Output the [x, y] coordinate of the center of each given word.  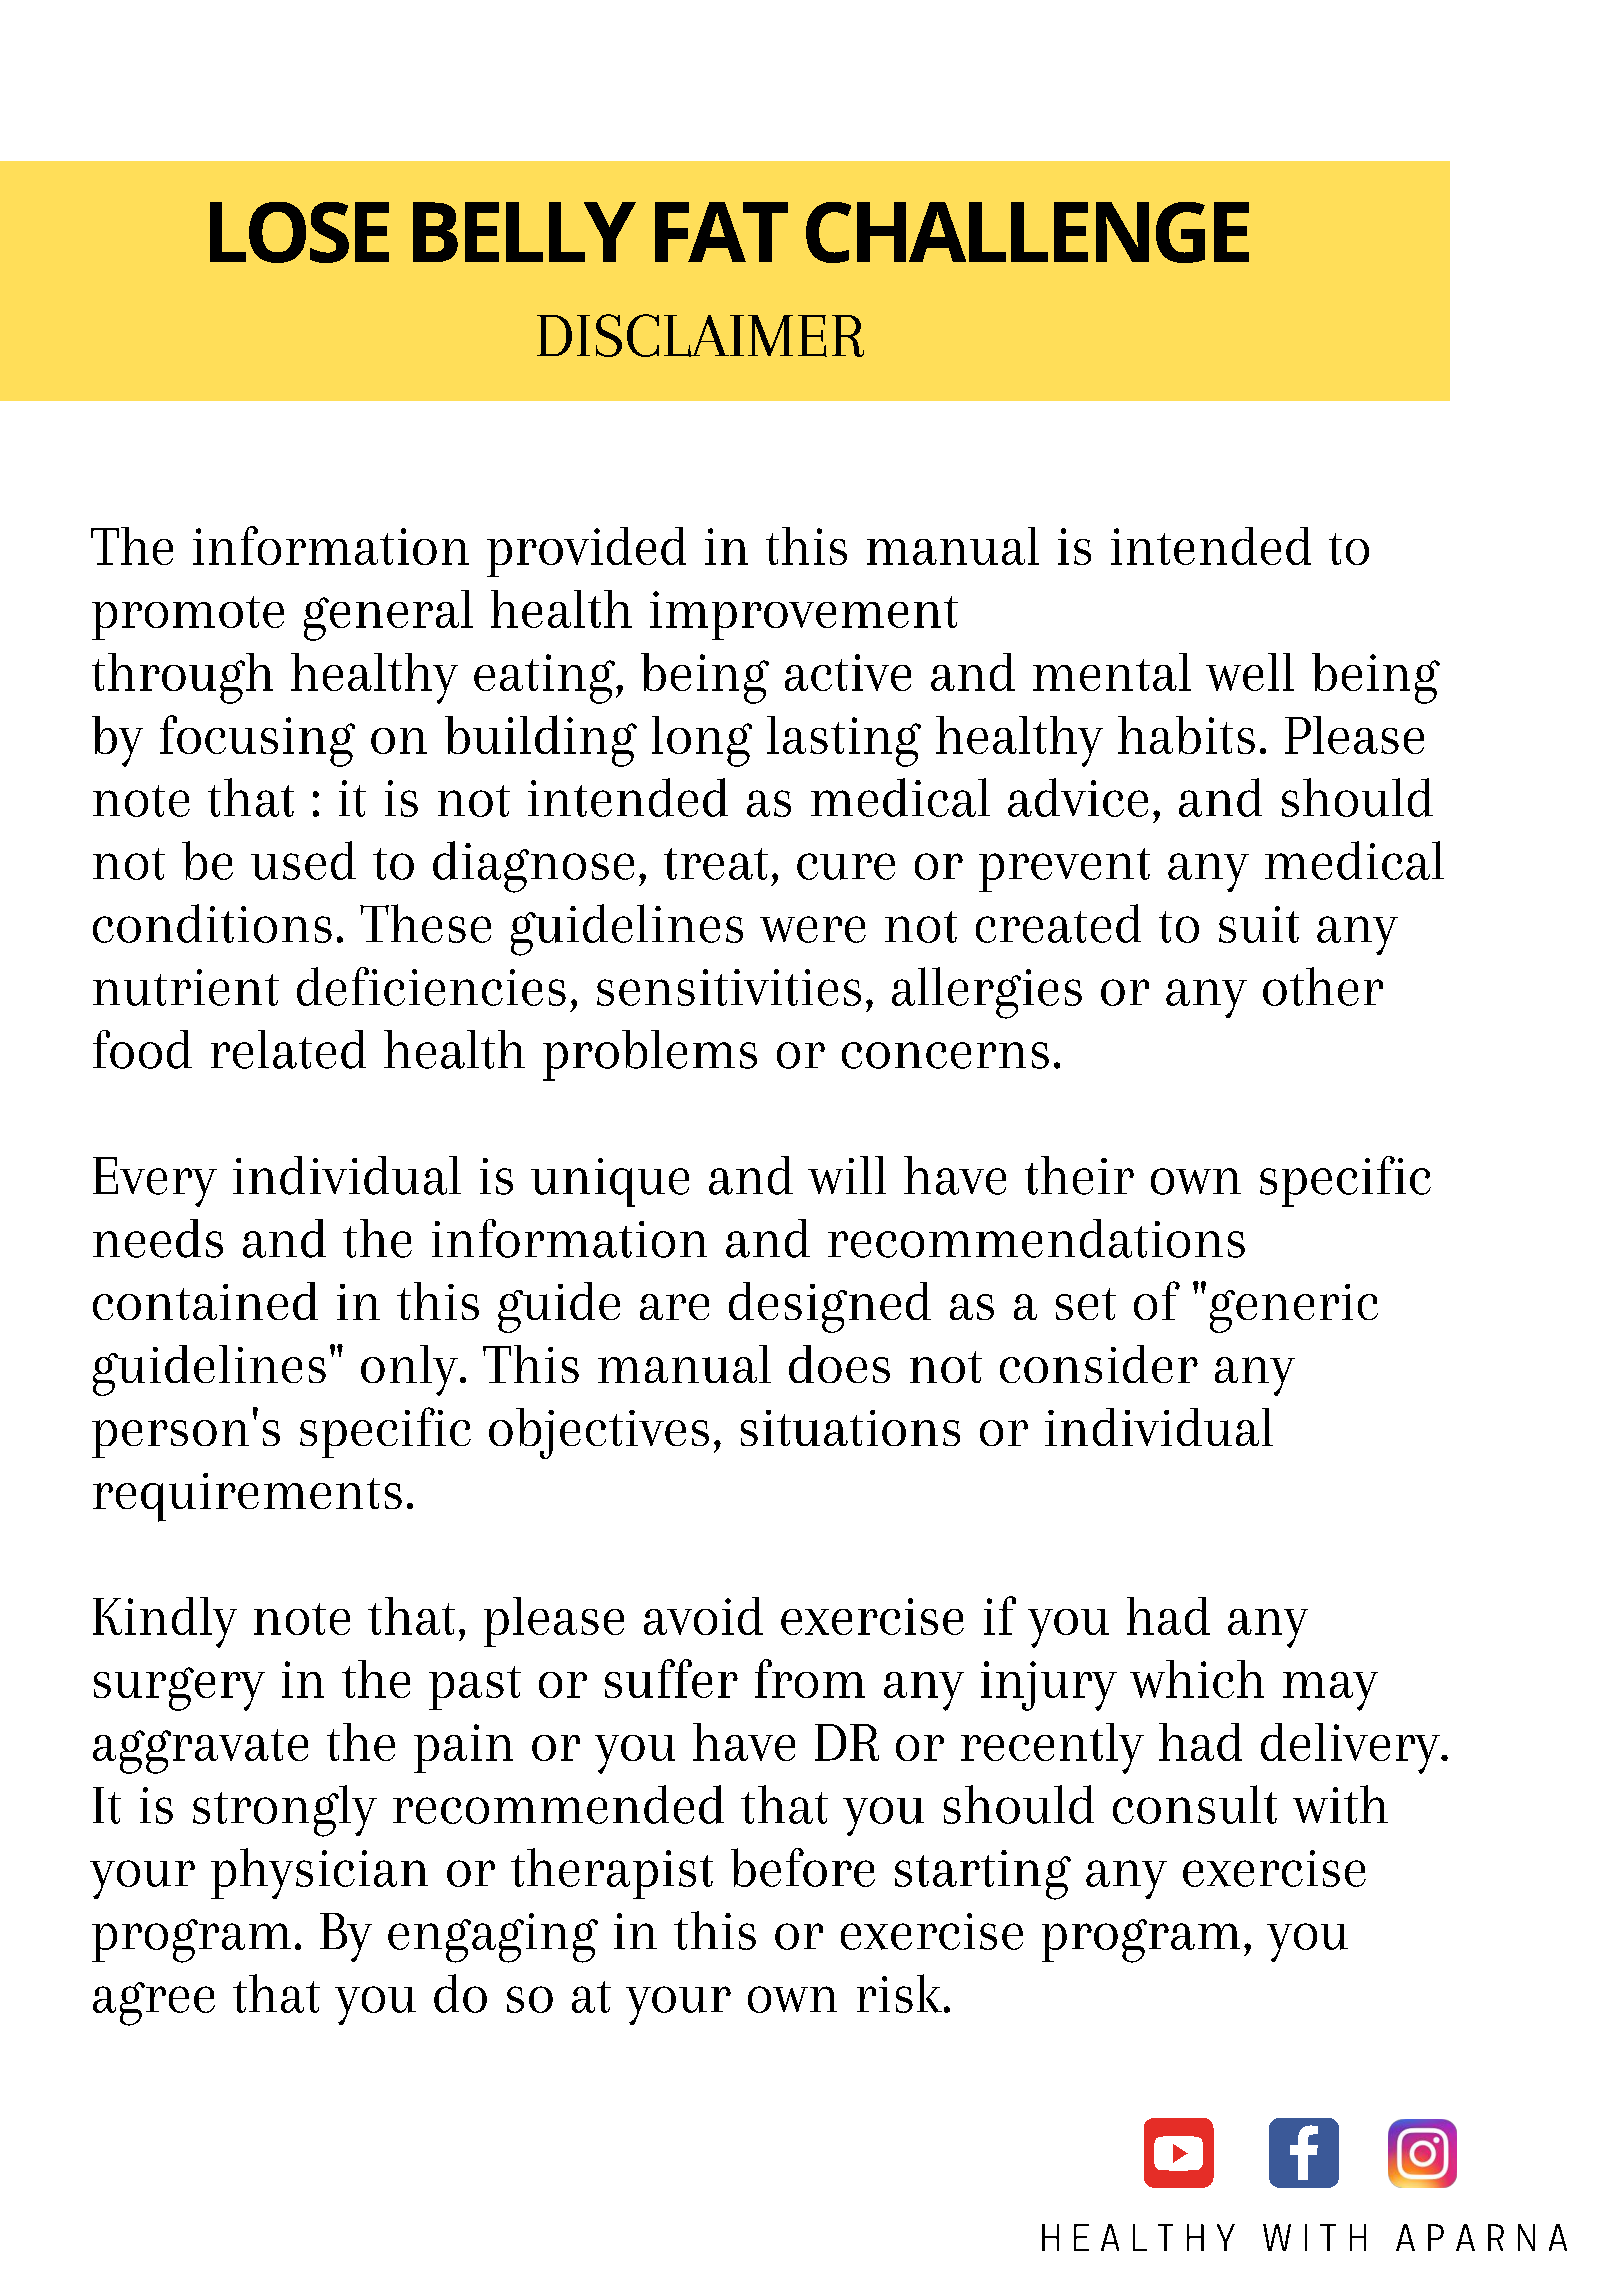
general [388, 615]
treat [716, 864]
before [803, 1867]
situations [850, 1428]
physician [319, 1873]
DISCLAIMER [700, 335]
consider [1099, 1364]
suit [1259, 924]
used [303, 860]
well [1250, 672]
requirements [247, 1497]
